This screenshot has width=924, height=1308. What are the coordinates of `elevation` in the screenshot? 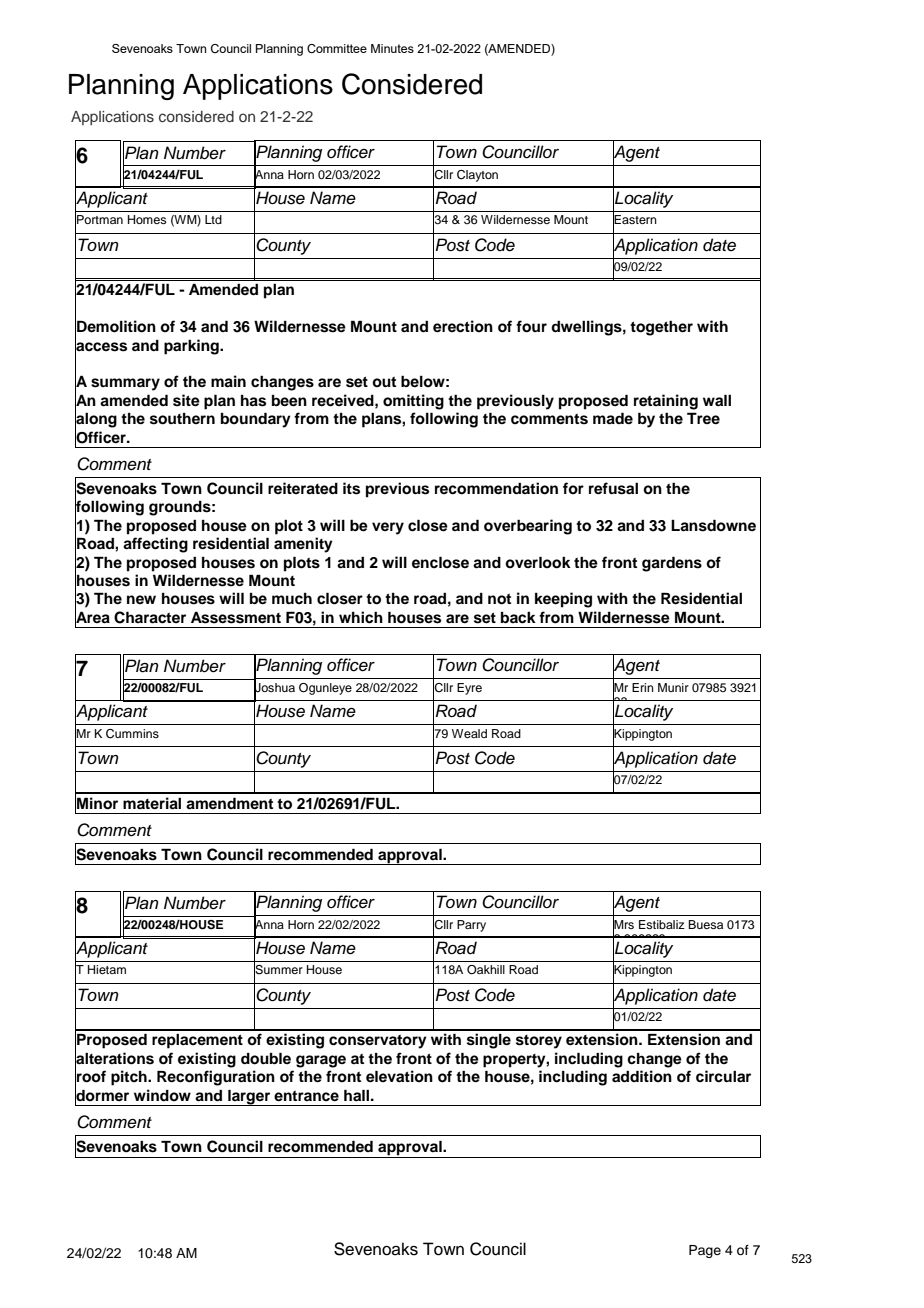 It's located at (399, 1076).
